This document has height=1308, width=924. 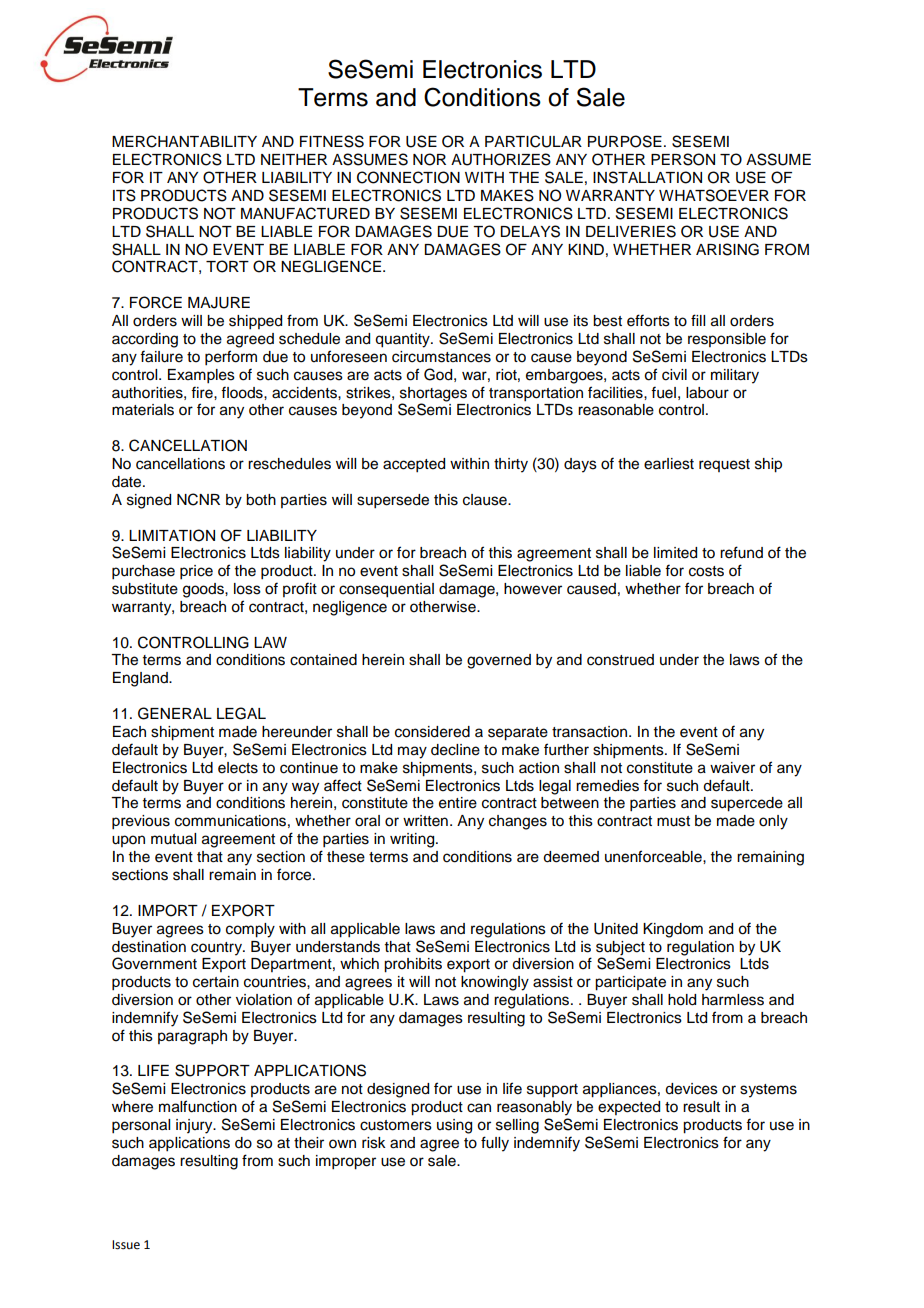 What do you see at coordinates (413, 840) in the document?
I see `writing` at bounding box center [413, 840].
